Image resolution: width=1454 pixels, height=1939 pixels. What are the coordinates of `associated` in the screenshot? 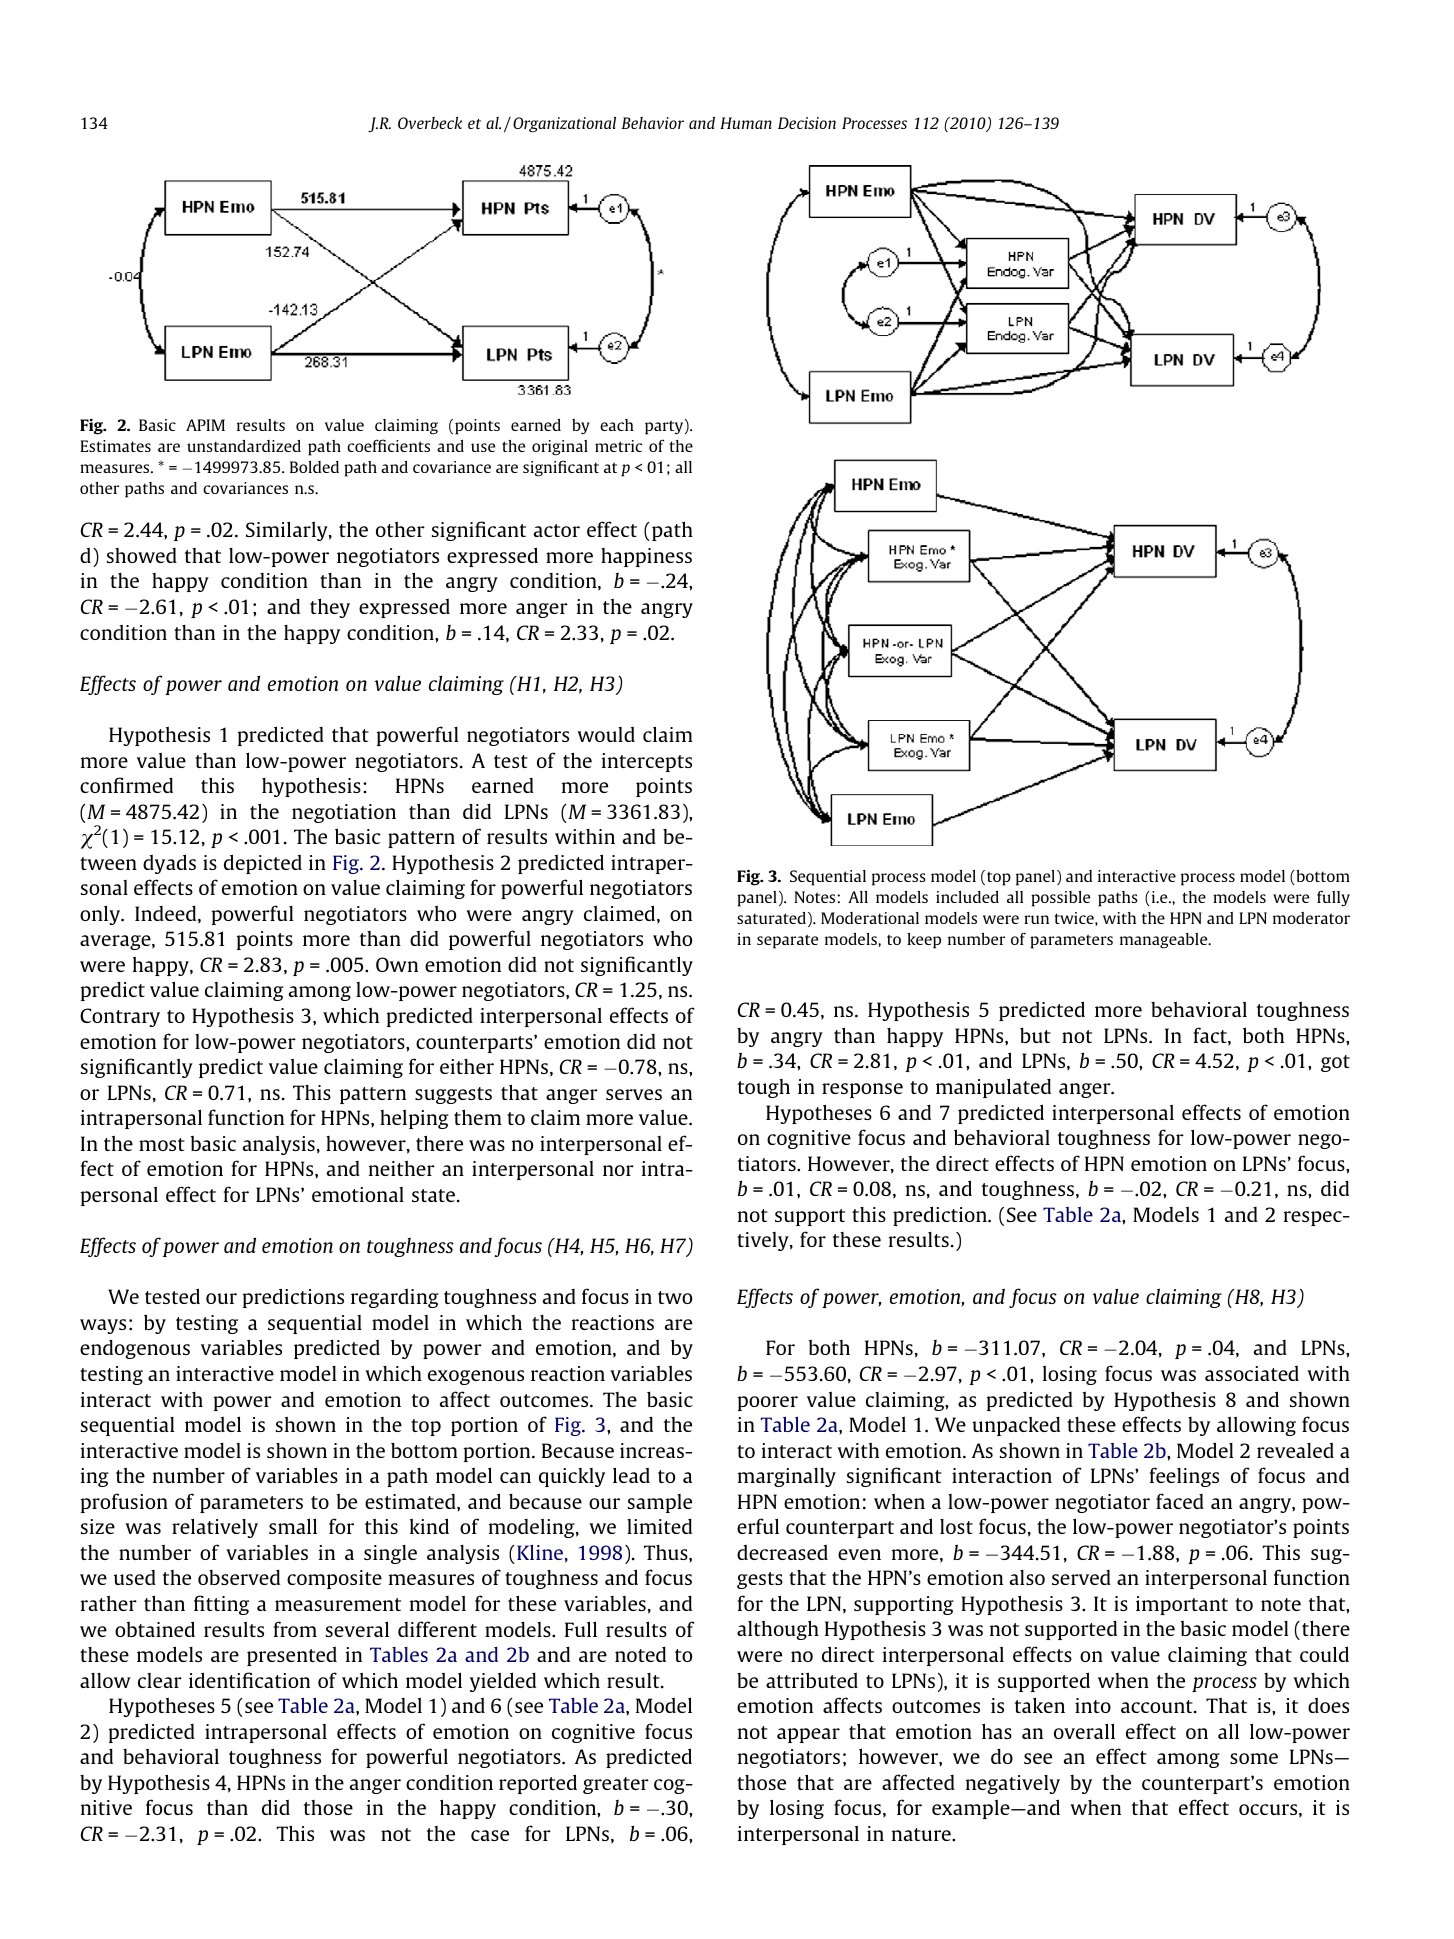 It's located at (1252, 1373).
